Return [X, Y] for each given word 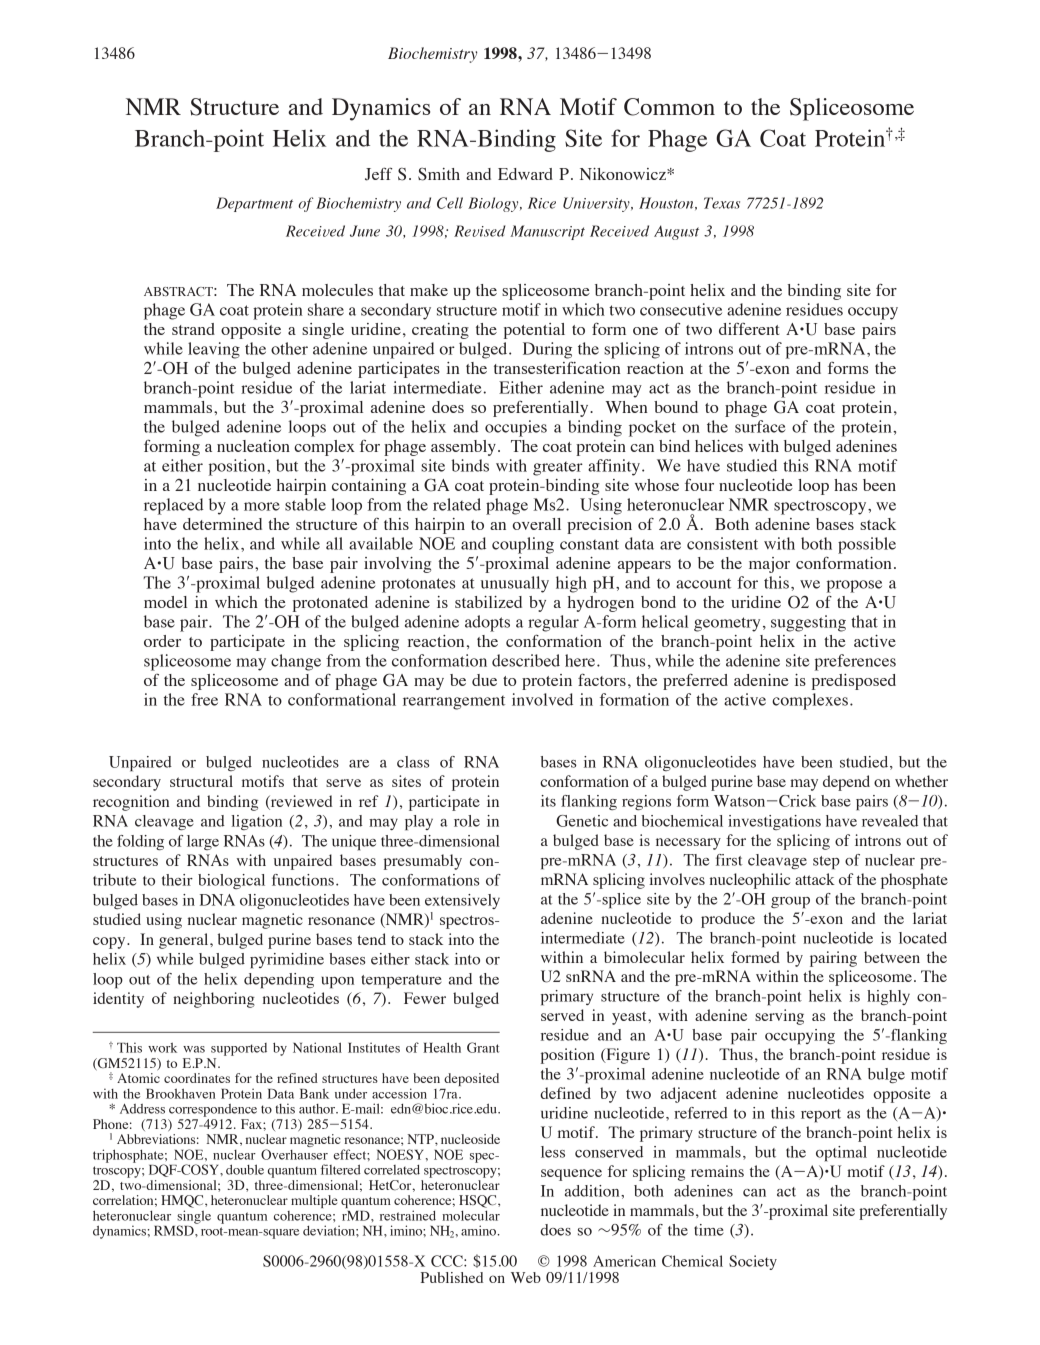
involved [542, 699]
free [204, 699]
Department [254, 204]
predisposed [854, 682]
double [245, 1169]
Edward [525, 174]
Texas [722, 203]
